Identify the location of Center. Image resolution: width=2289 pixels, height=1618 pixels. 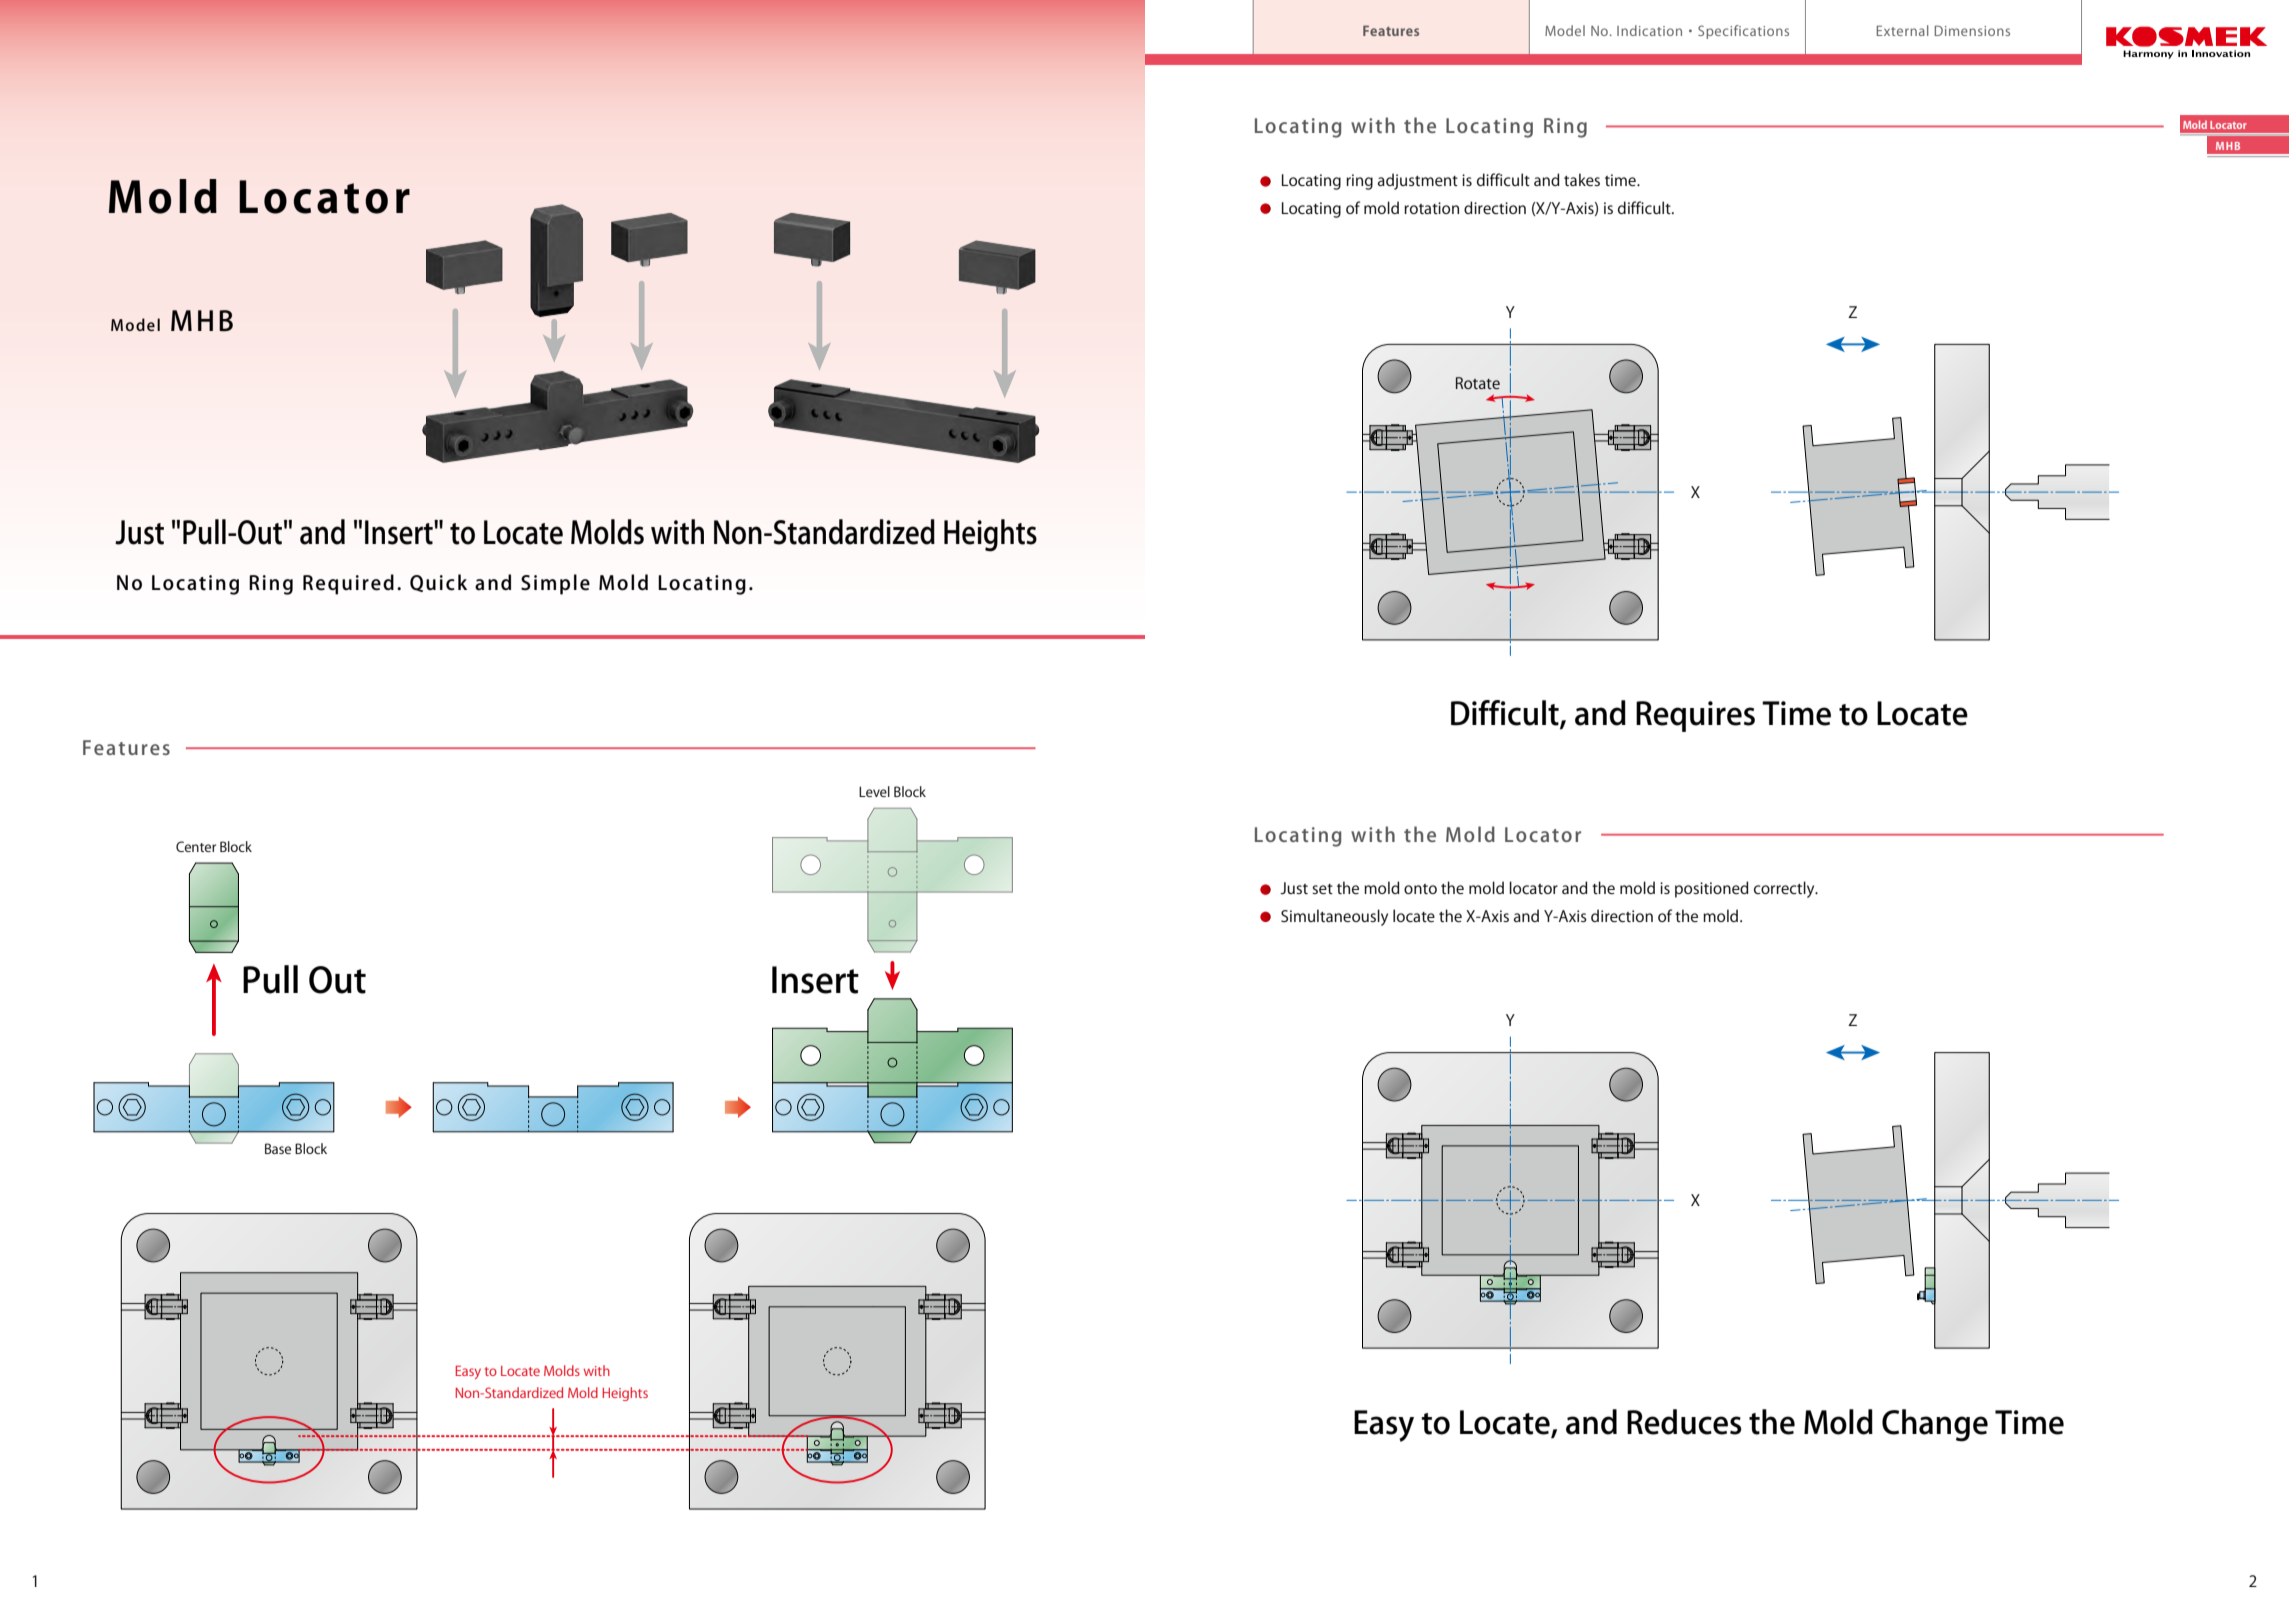
(196, 846).
